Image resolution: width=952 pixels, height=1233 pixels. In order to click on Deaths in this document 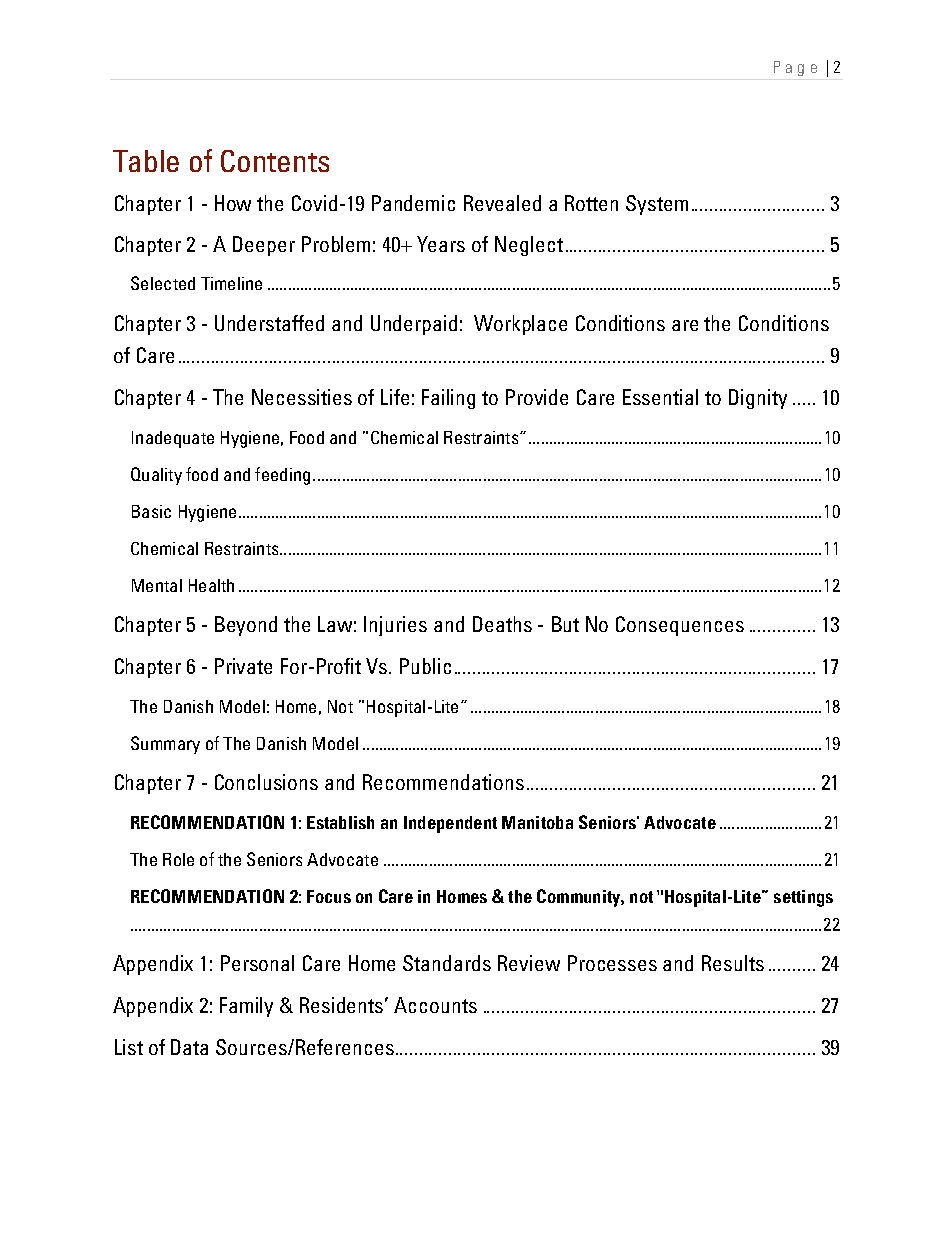, I will do `click(502, 624)`.
